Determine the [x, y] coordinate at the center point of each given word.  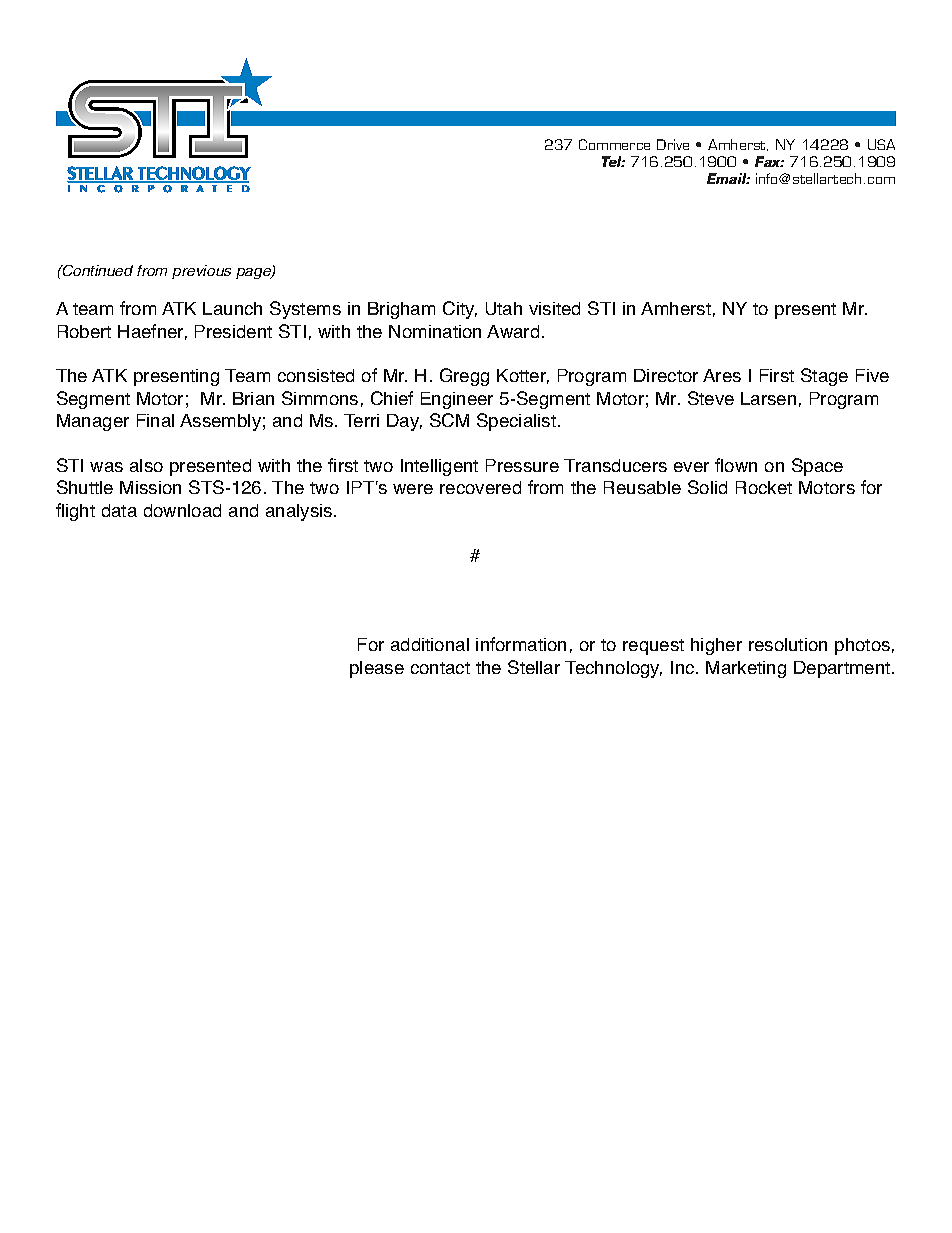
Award [513, 331]
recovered [480, 487]
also [146, 465]
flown [736, 465]
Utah [504, 308]
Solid [707, 487]
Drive [673, 144]
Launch [232, 308]
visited [554, 308]
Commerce [614, 144]
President [233, 331]
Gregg [464, 377]
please [377, 669]
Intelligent [439, 467]
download [182, 510]
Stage [824, 377]
